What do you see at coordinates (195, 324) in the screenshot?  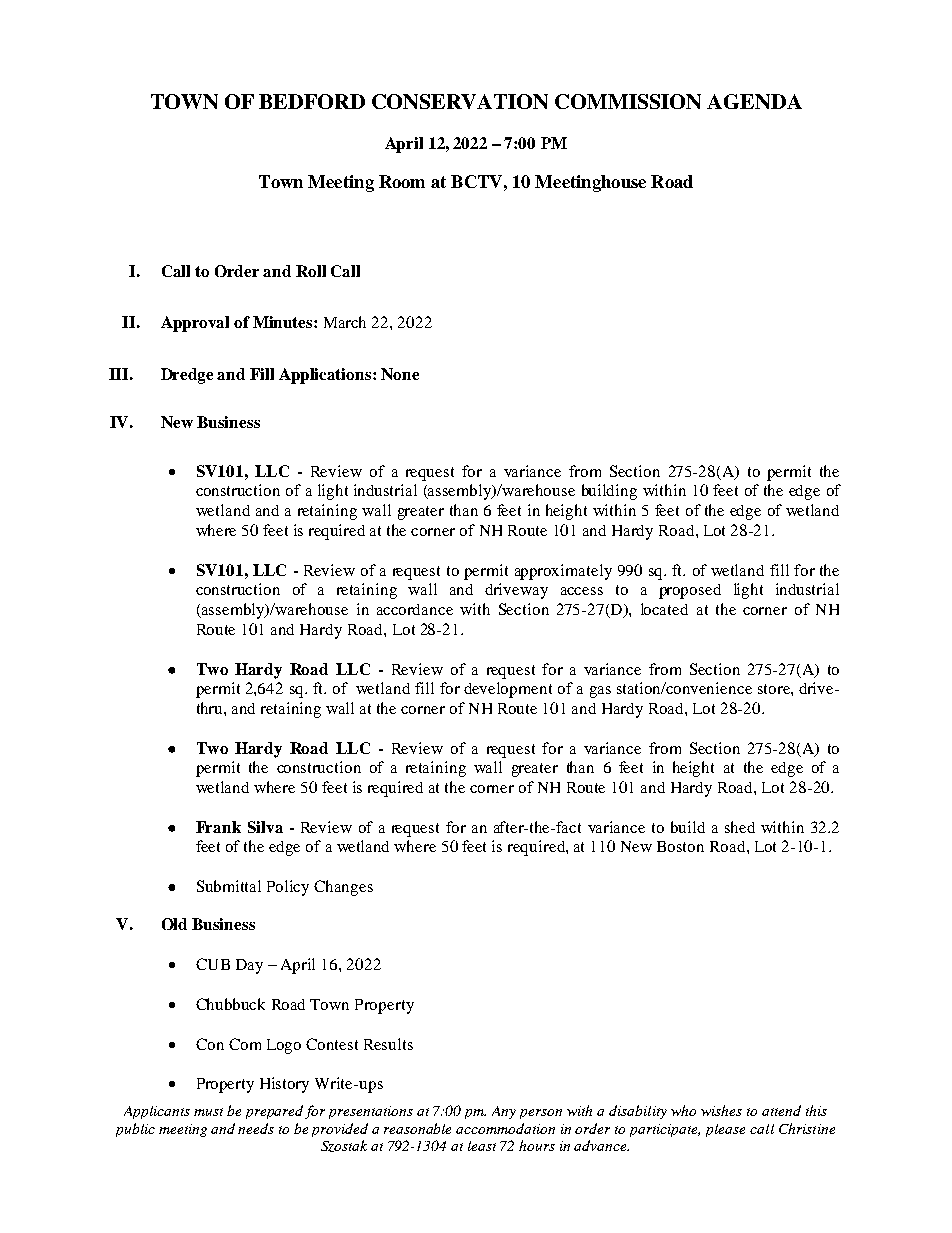 I see `Approval` at bounding box center [195, 324].
